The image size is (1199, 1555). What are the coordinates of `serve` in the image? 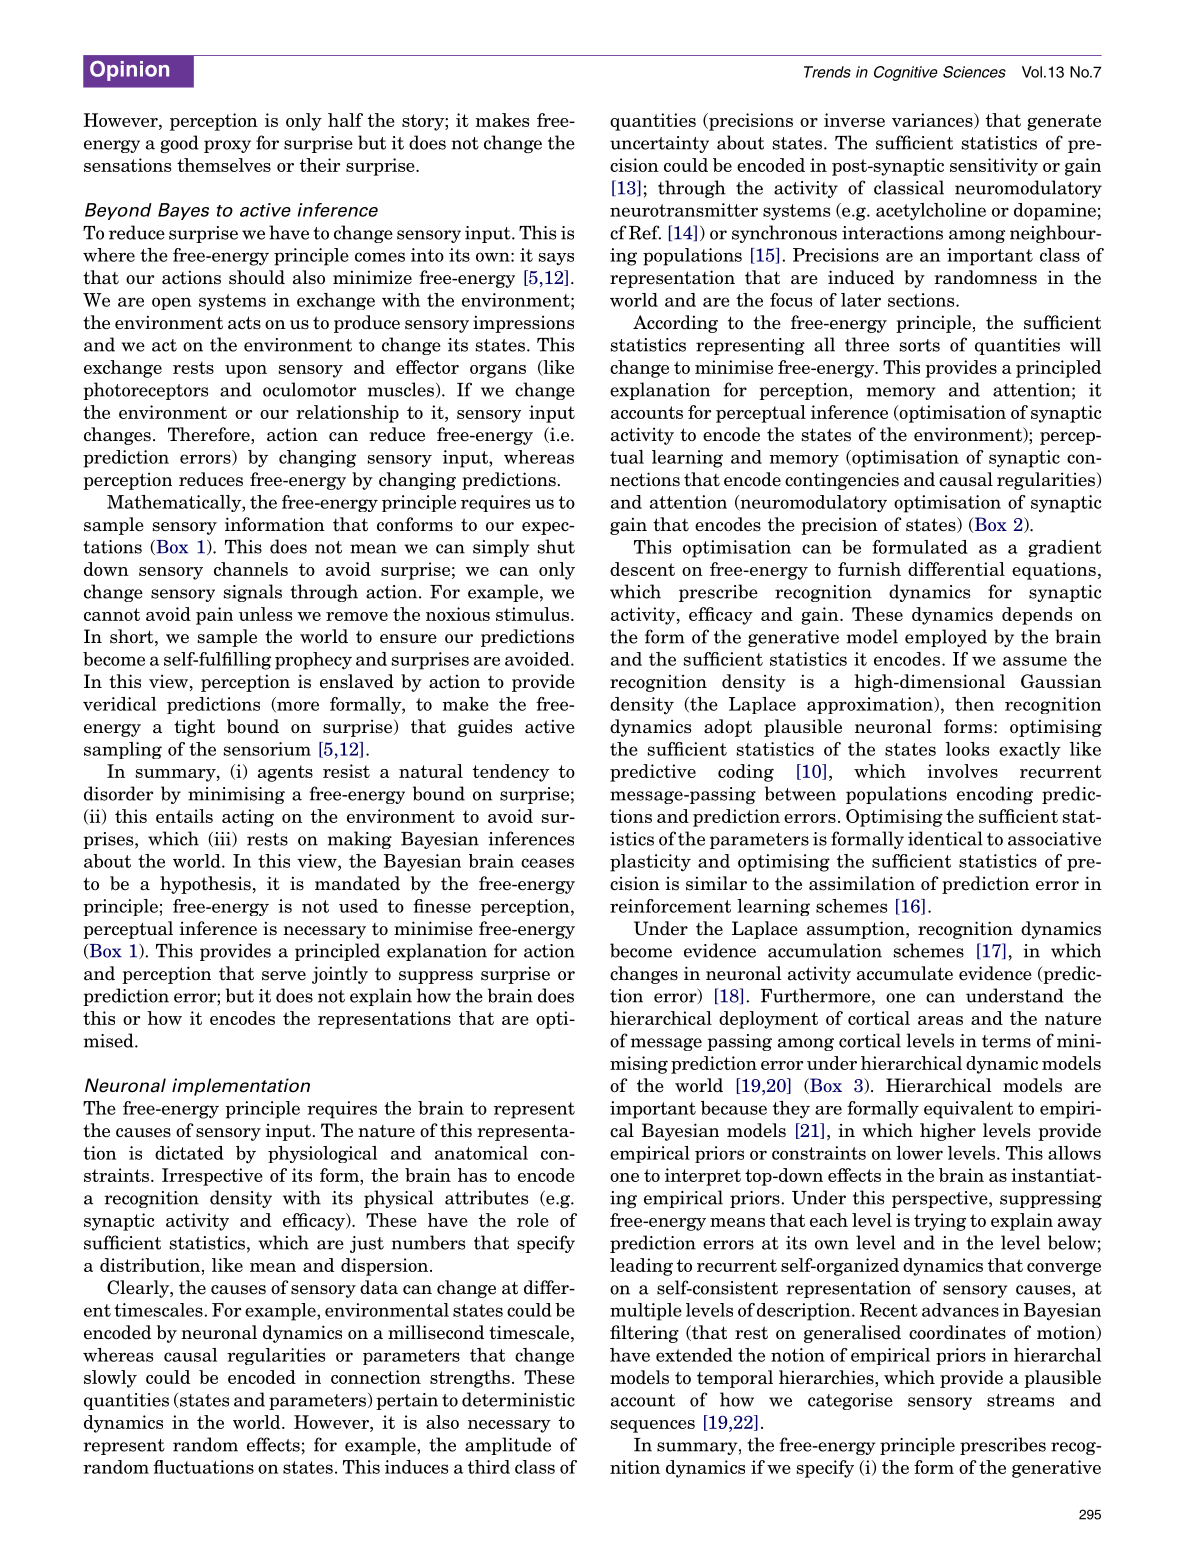 It's located at (284, 976).
